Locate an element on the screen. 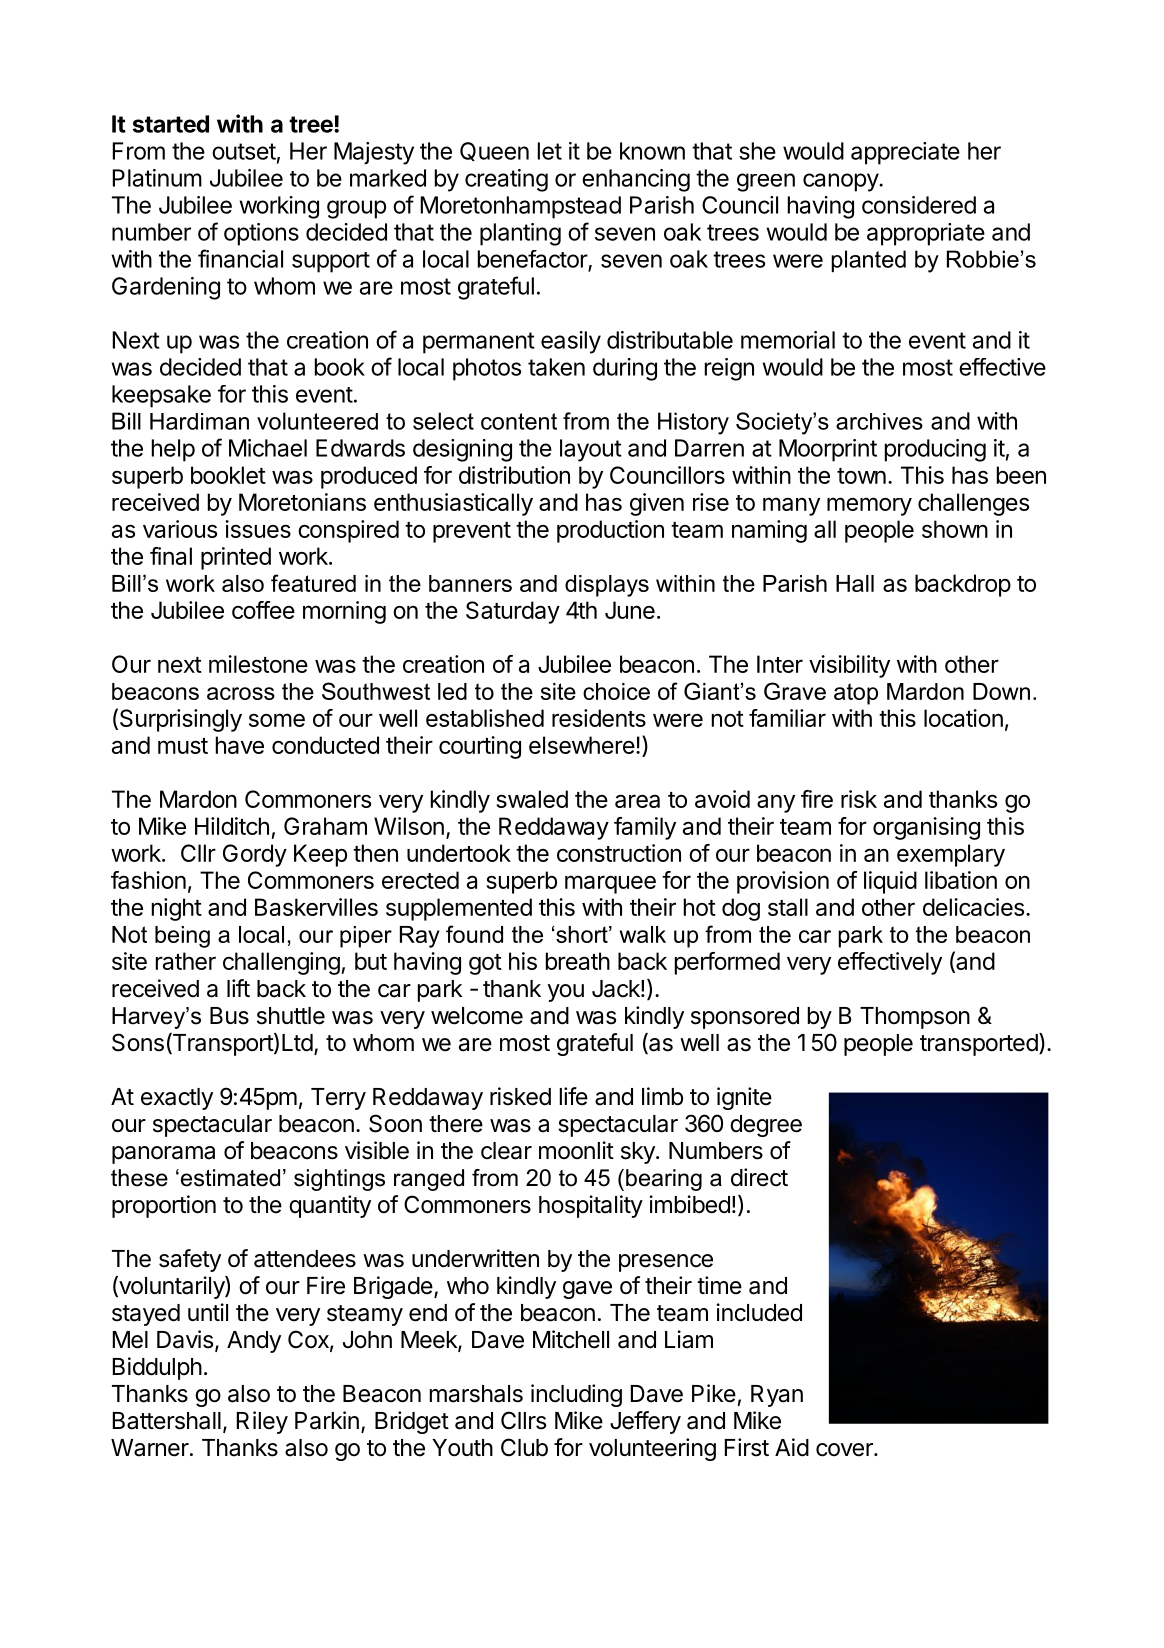 This screenshot has height=1648, width=1164. life is located at coordinates (574, 1096).
